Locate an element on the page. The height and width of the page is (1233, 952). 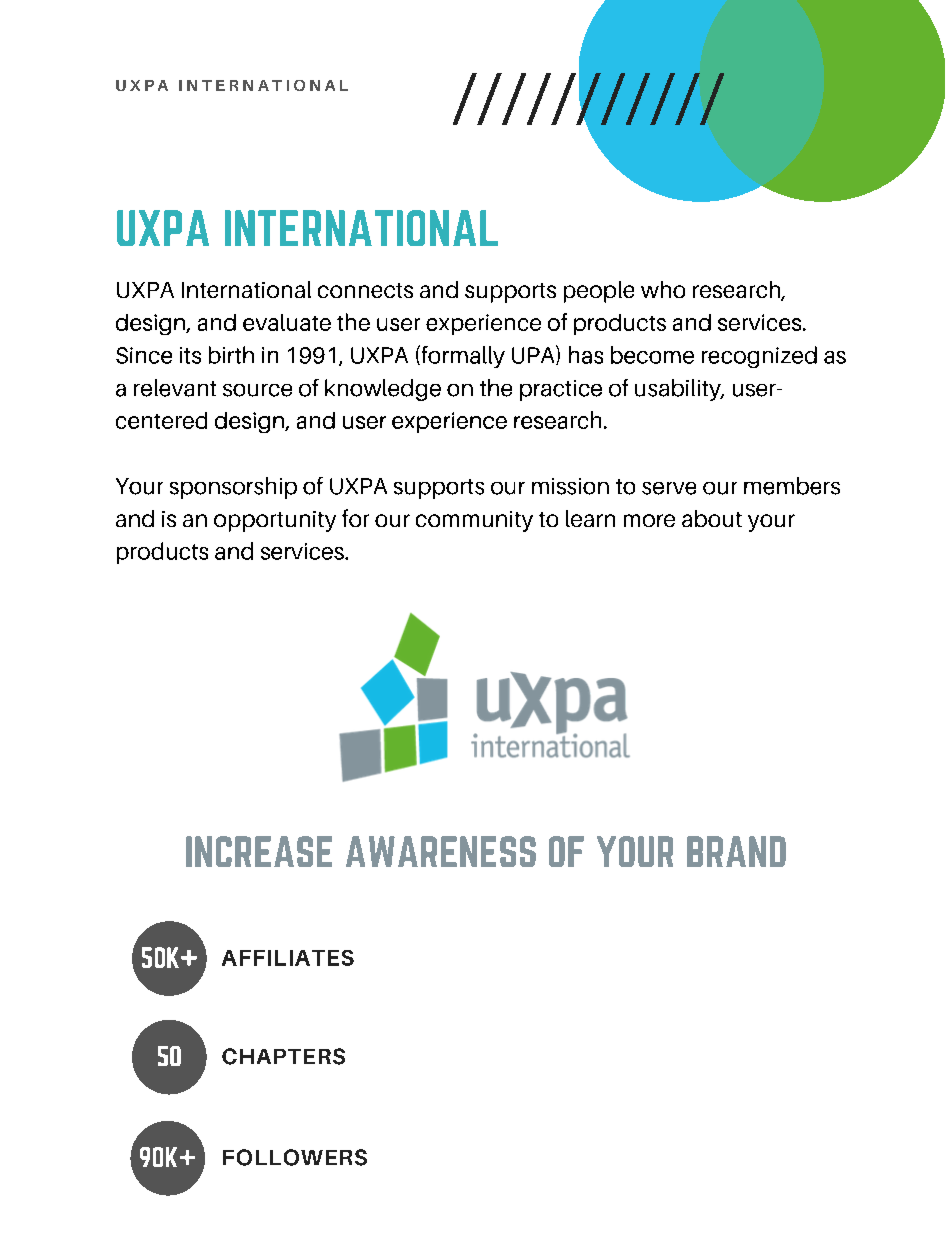
formally is located at coordinates (462, 356).
